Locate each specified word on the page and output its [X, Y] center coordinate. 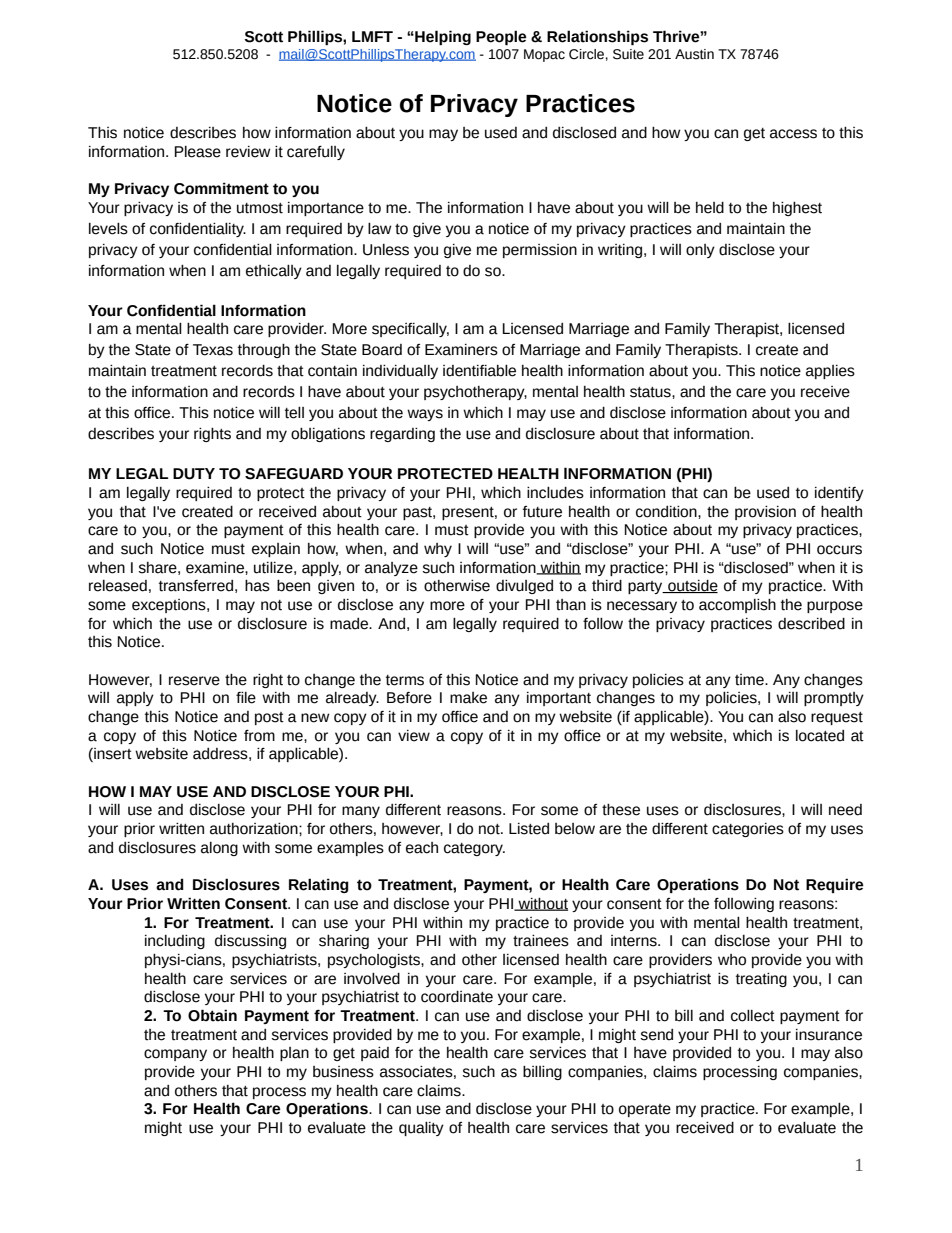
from [259, 736]
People [501, 37]
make [468, 698]
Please [198, 152]
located [820, 736]
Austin [694, 54]
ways [425, 415]
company [175, 1055]
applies [830, 372]
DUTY [194, 474]
